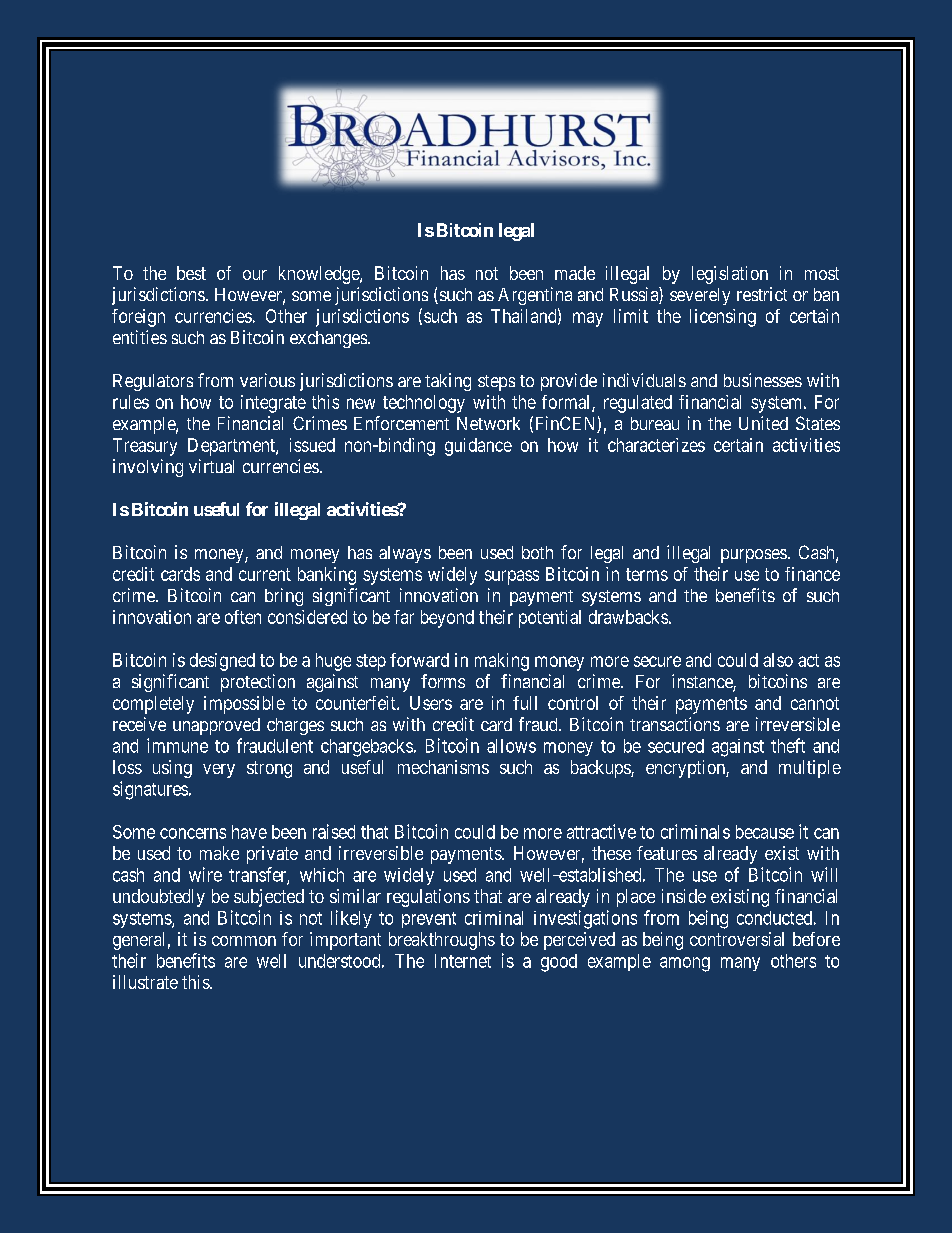 Image resolution: width=952 pixels, height=1233 pixels. What do you see at coordinates (535, 296) in the document?
I see `Argentina` at bounding box center [535, 296].
